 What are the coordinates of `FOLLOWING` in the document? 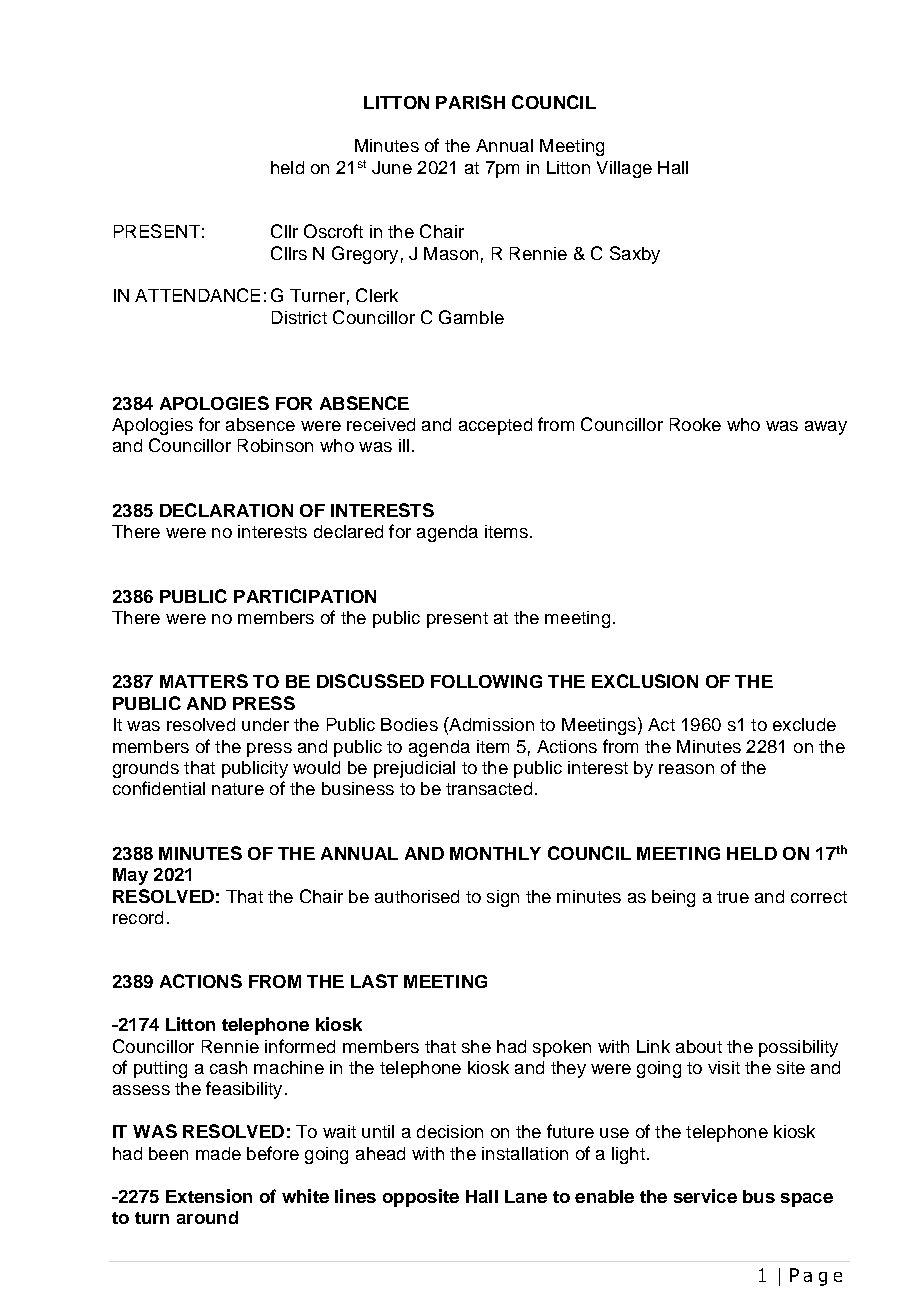 It's located at (486, 681).
